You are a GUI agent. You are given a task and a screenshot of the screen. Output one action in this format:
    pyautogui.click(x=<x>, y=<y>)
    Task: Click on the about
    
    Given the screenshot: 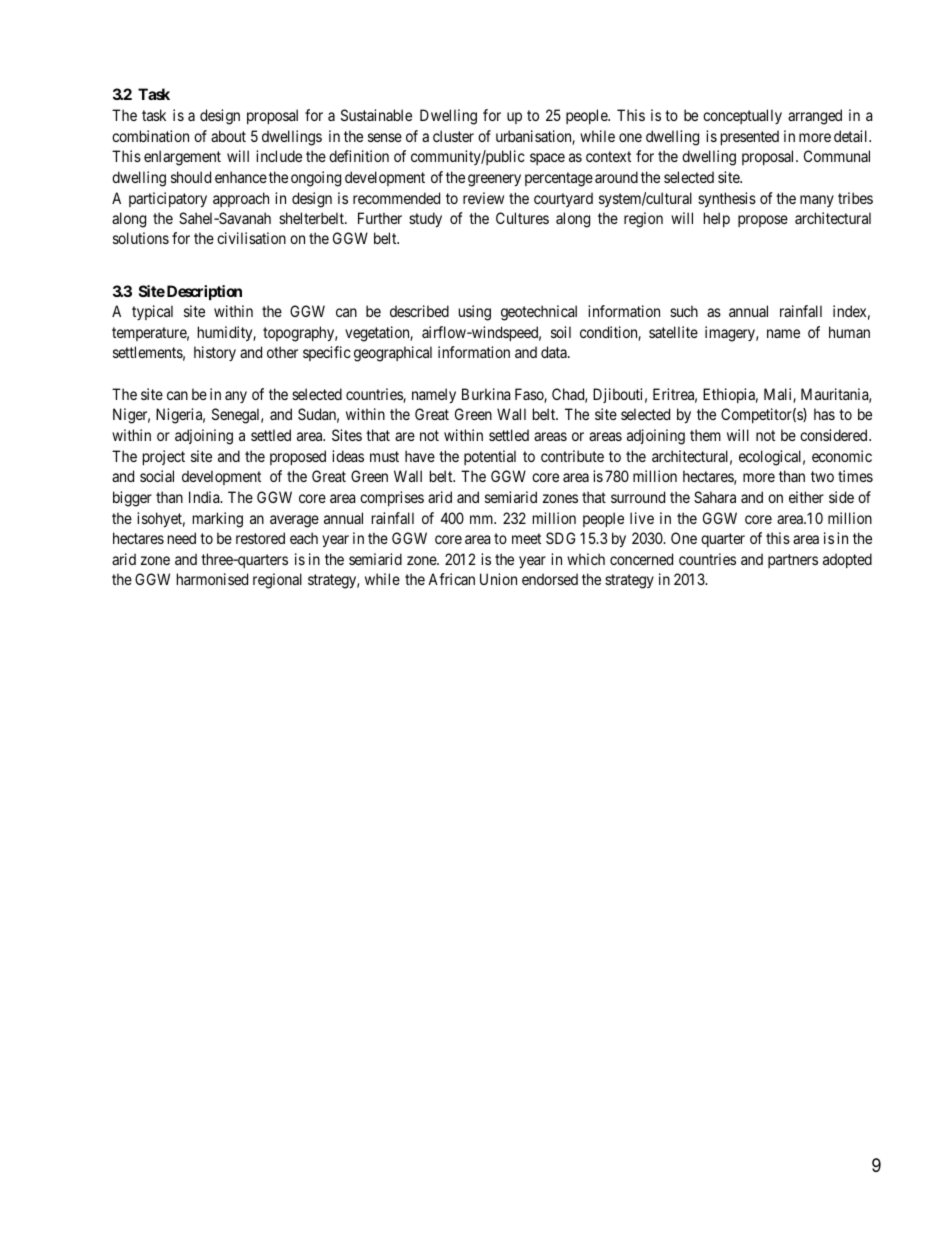 What is the action you would take?
    pyautogui.click(x=228, y=136)
